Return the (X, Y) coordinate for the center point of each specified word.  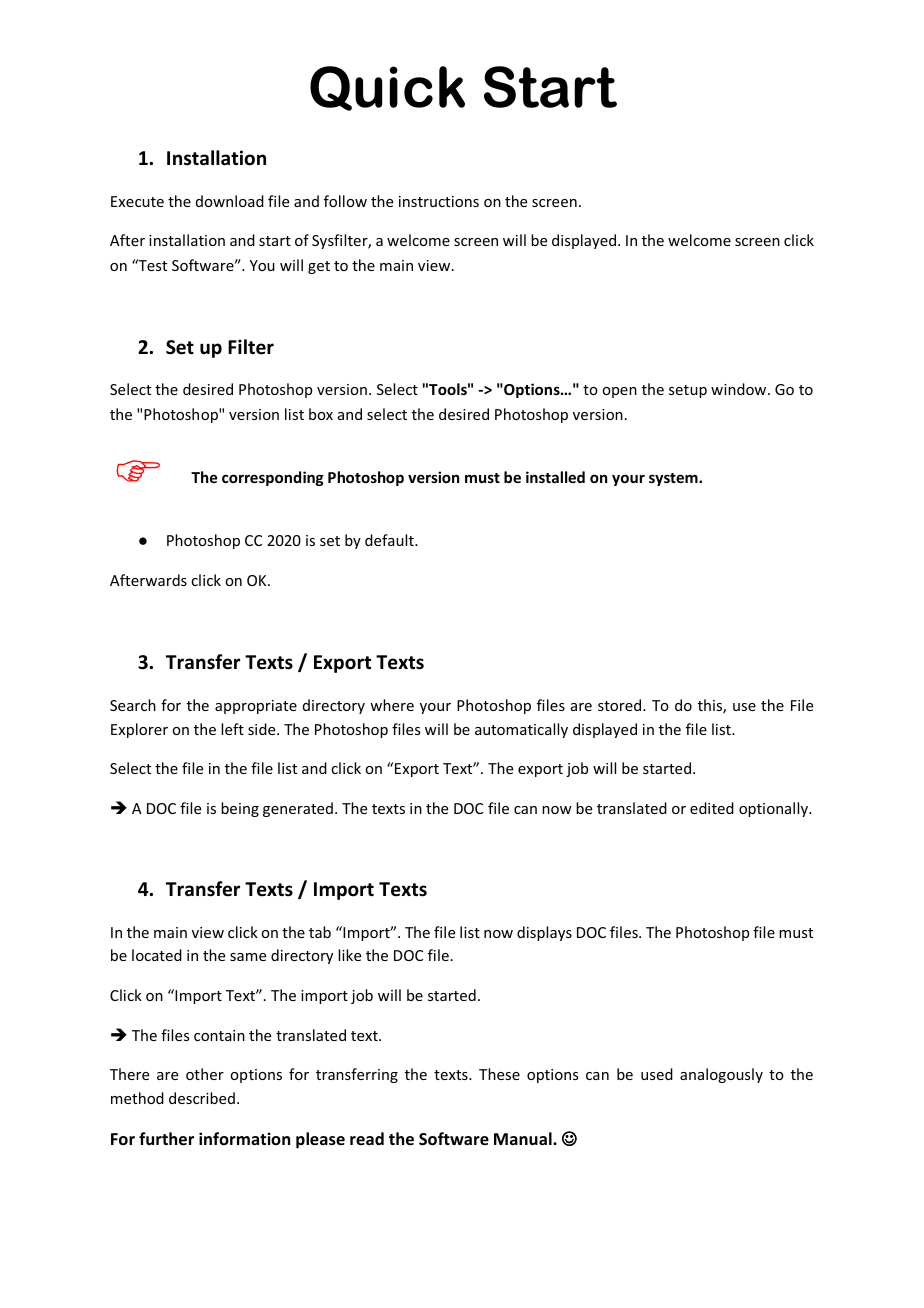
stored (621, 705)
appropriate (256, 707)
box (321, 414)
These (499, 1074)
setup (688, 391)
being (240, 809)
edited (712, 808)
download (230, 201)
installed (555, 477)
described (202, 1098)
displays (544, 933)
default (390, 540)
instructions (439, 201)
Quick (387, 88)
